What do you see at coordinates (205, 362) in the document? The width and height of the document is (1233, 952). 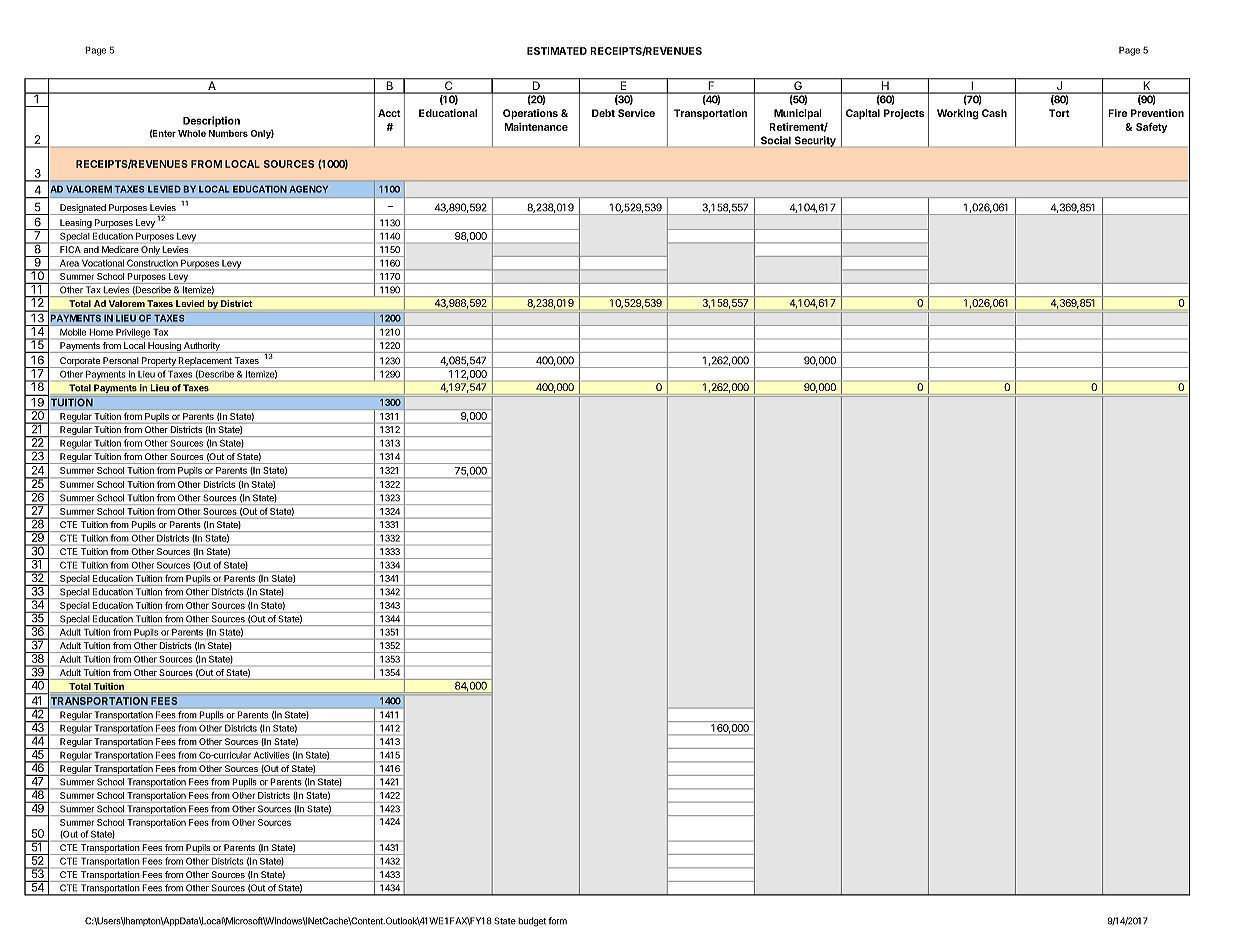 I see `Replacement` at bounding box center [205, 362].
